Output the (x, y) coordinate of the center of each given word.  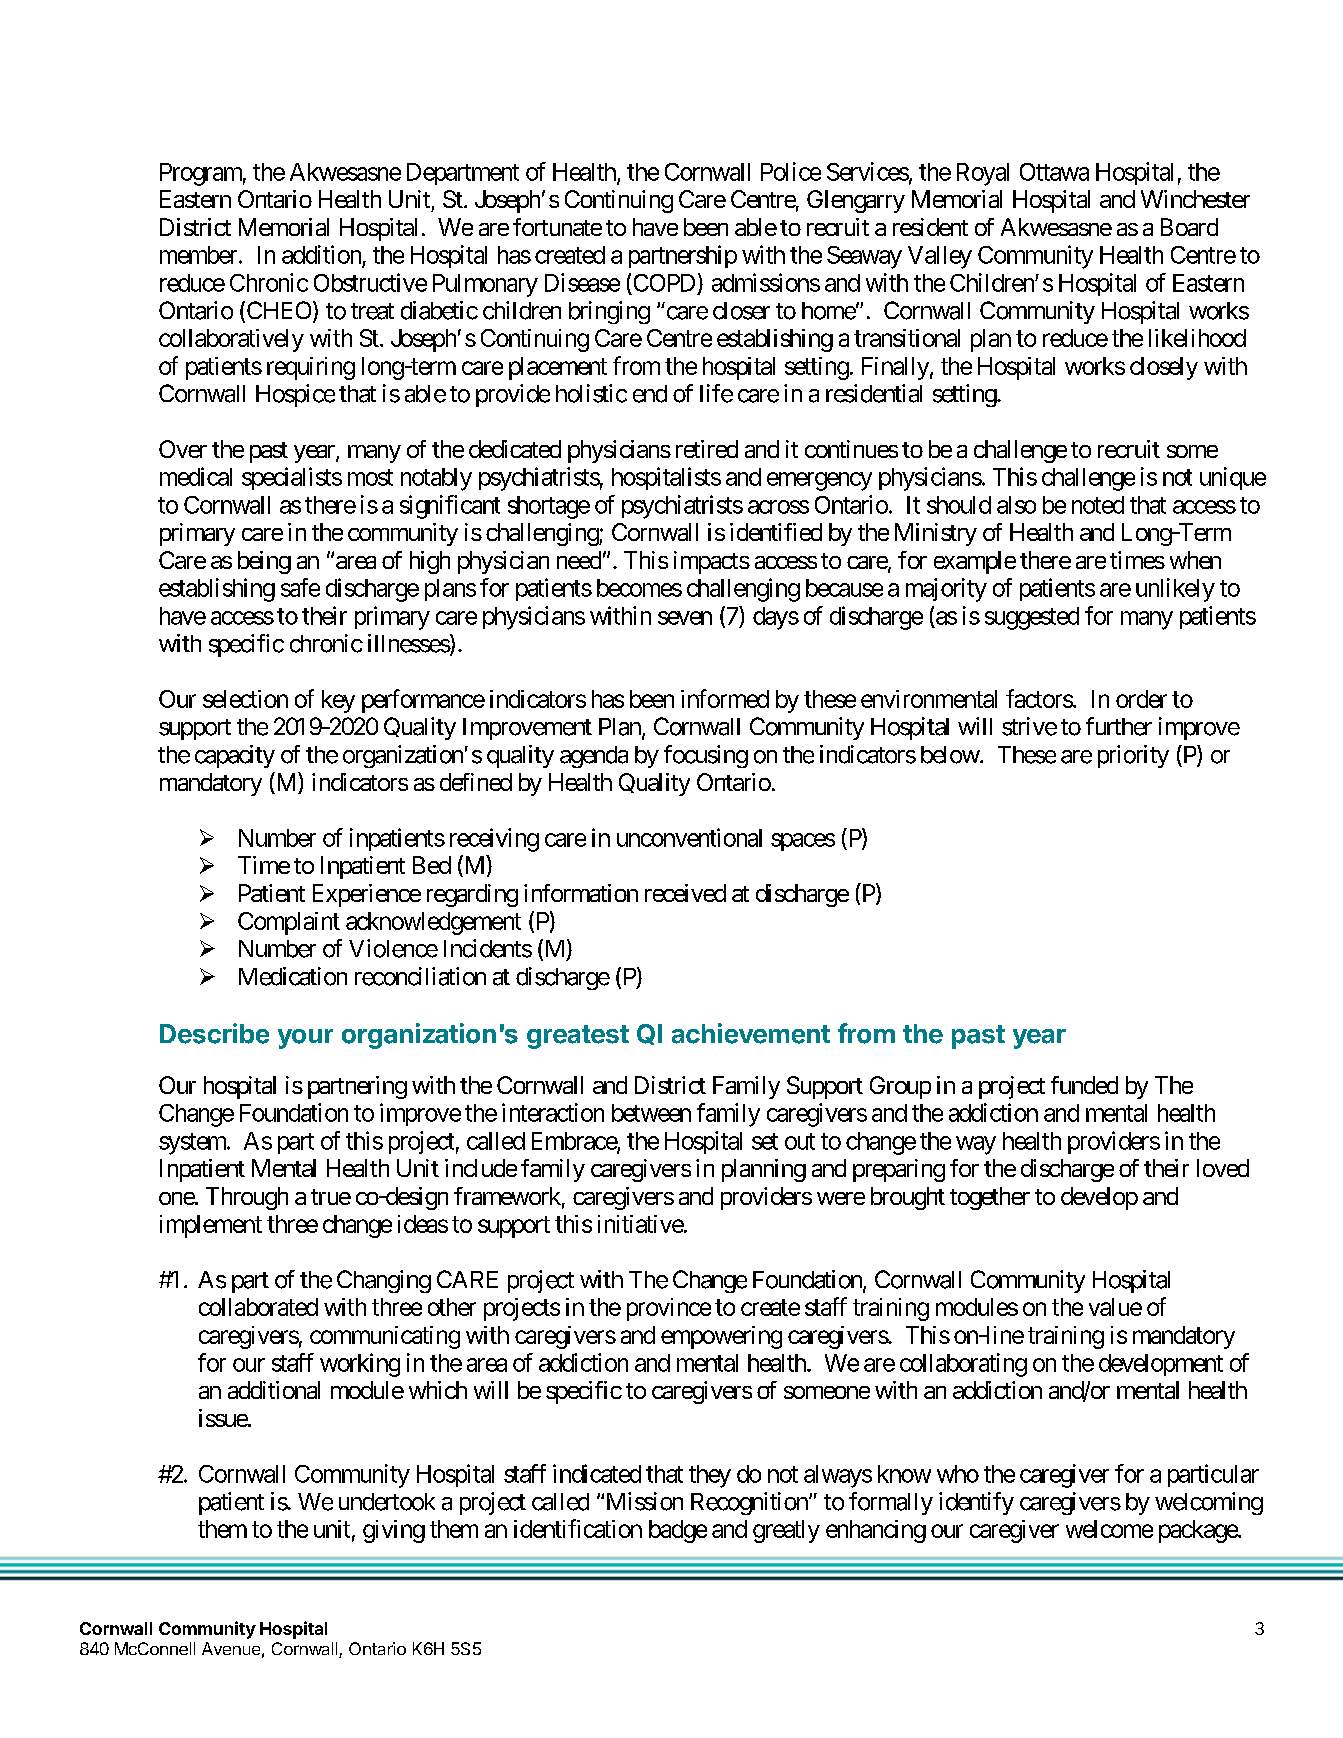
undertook (387, 1502)
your (305, 1039)
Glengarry (856, 201)
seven (685, 618)
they (710, 1476)
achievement (751, 1033)
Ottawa (1054, 172)
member (198, 255)
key (338, 701)
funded (1084, 1085)
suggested (1032, 618)
